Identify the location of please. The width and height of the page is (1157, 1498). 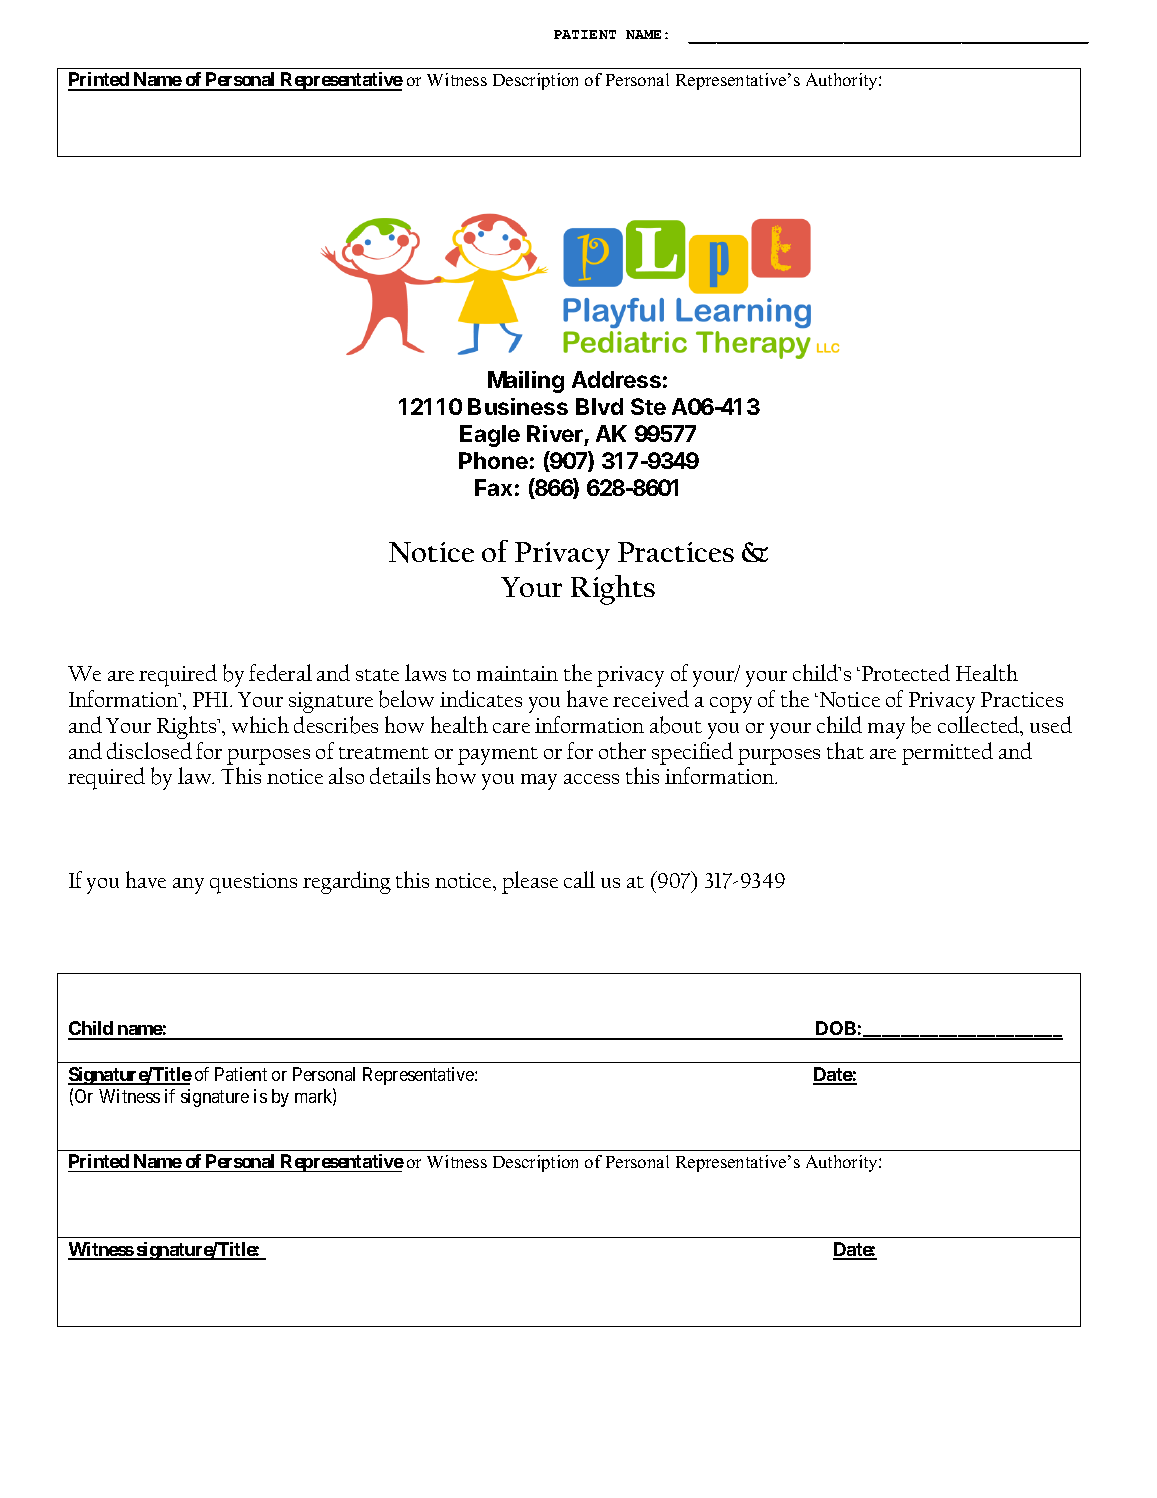
(530, 882).
